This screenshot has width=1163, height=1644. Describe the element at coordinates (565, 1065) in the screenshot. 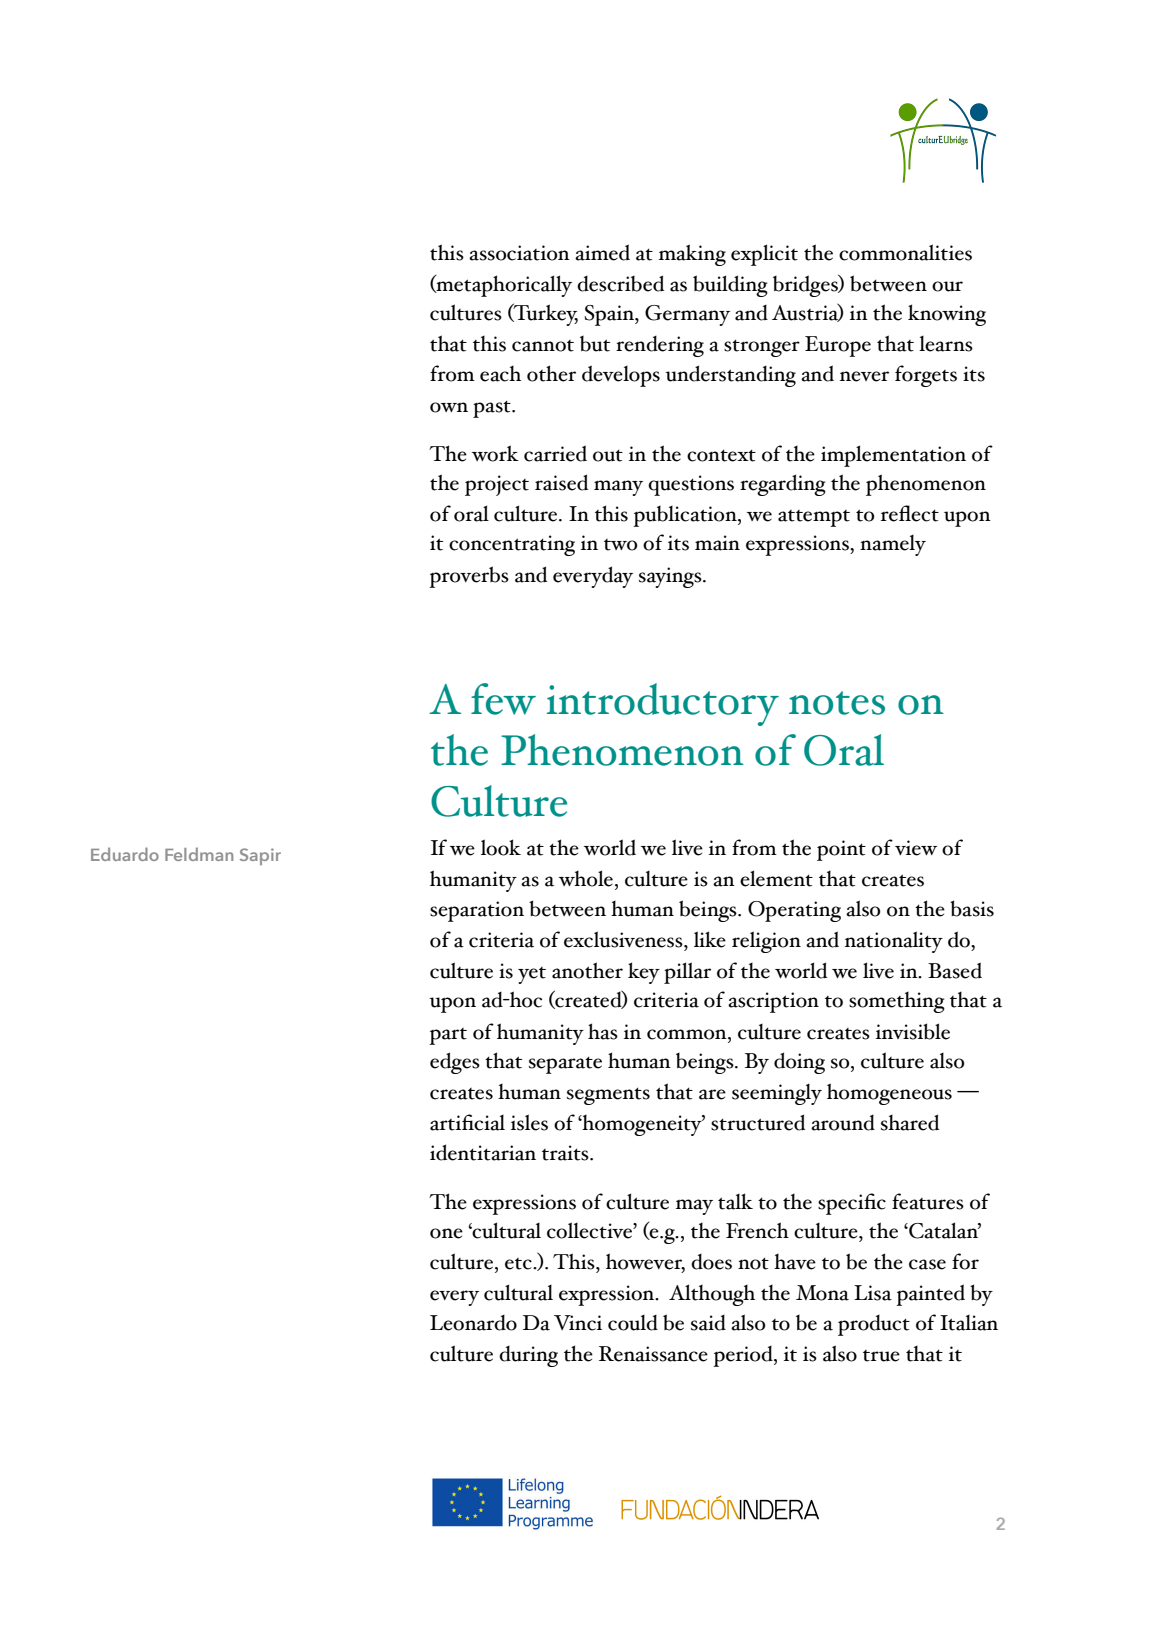

I see `separate` at that location.
